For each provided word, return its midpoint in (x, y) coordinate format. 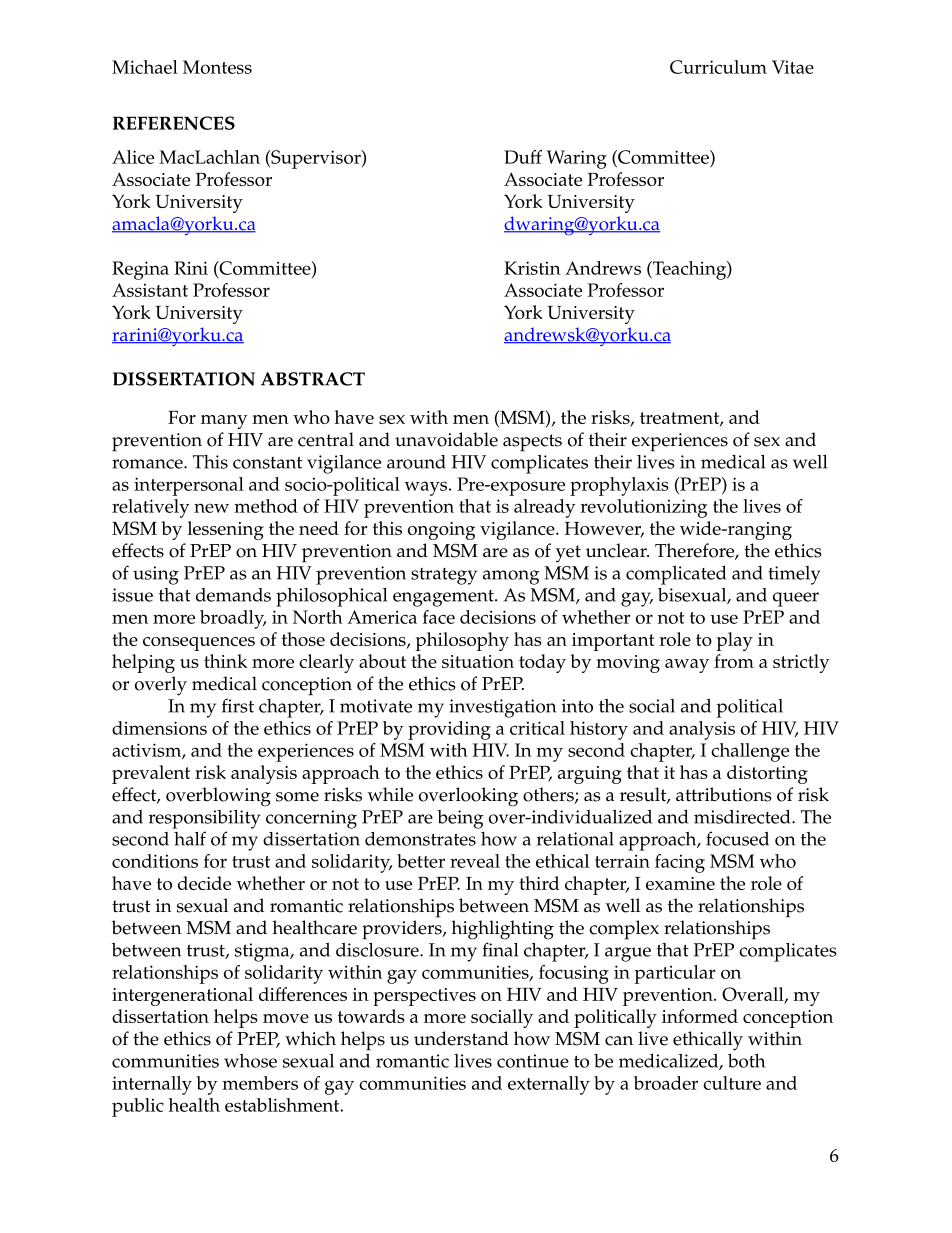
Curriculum (718, 67)
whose (250, 1061)
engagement (444, 598)
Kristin (532, 268)
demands (233, 595)
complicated (676, 575)
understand (461, 1038)
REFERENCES (174, 123)
